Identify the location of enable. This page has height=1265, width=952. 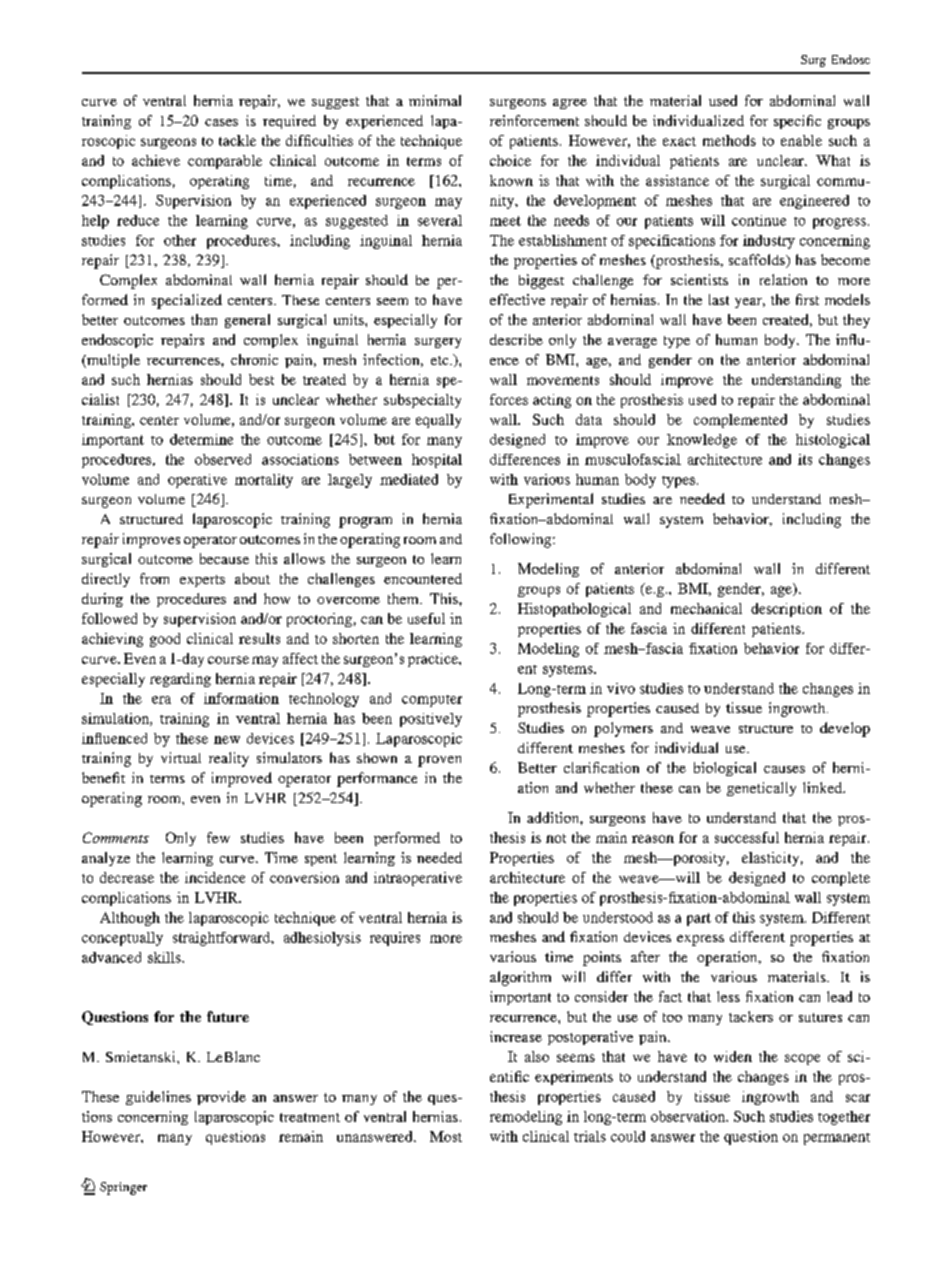
(801, 140).
